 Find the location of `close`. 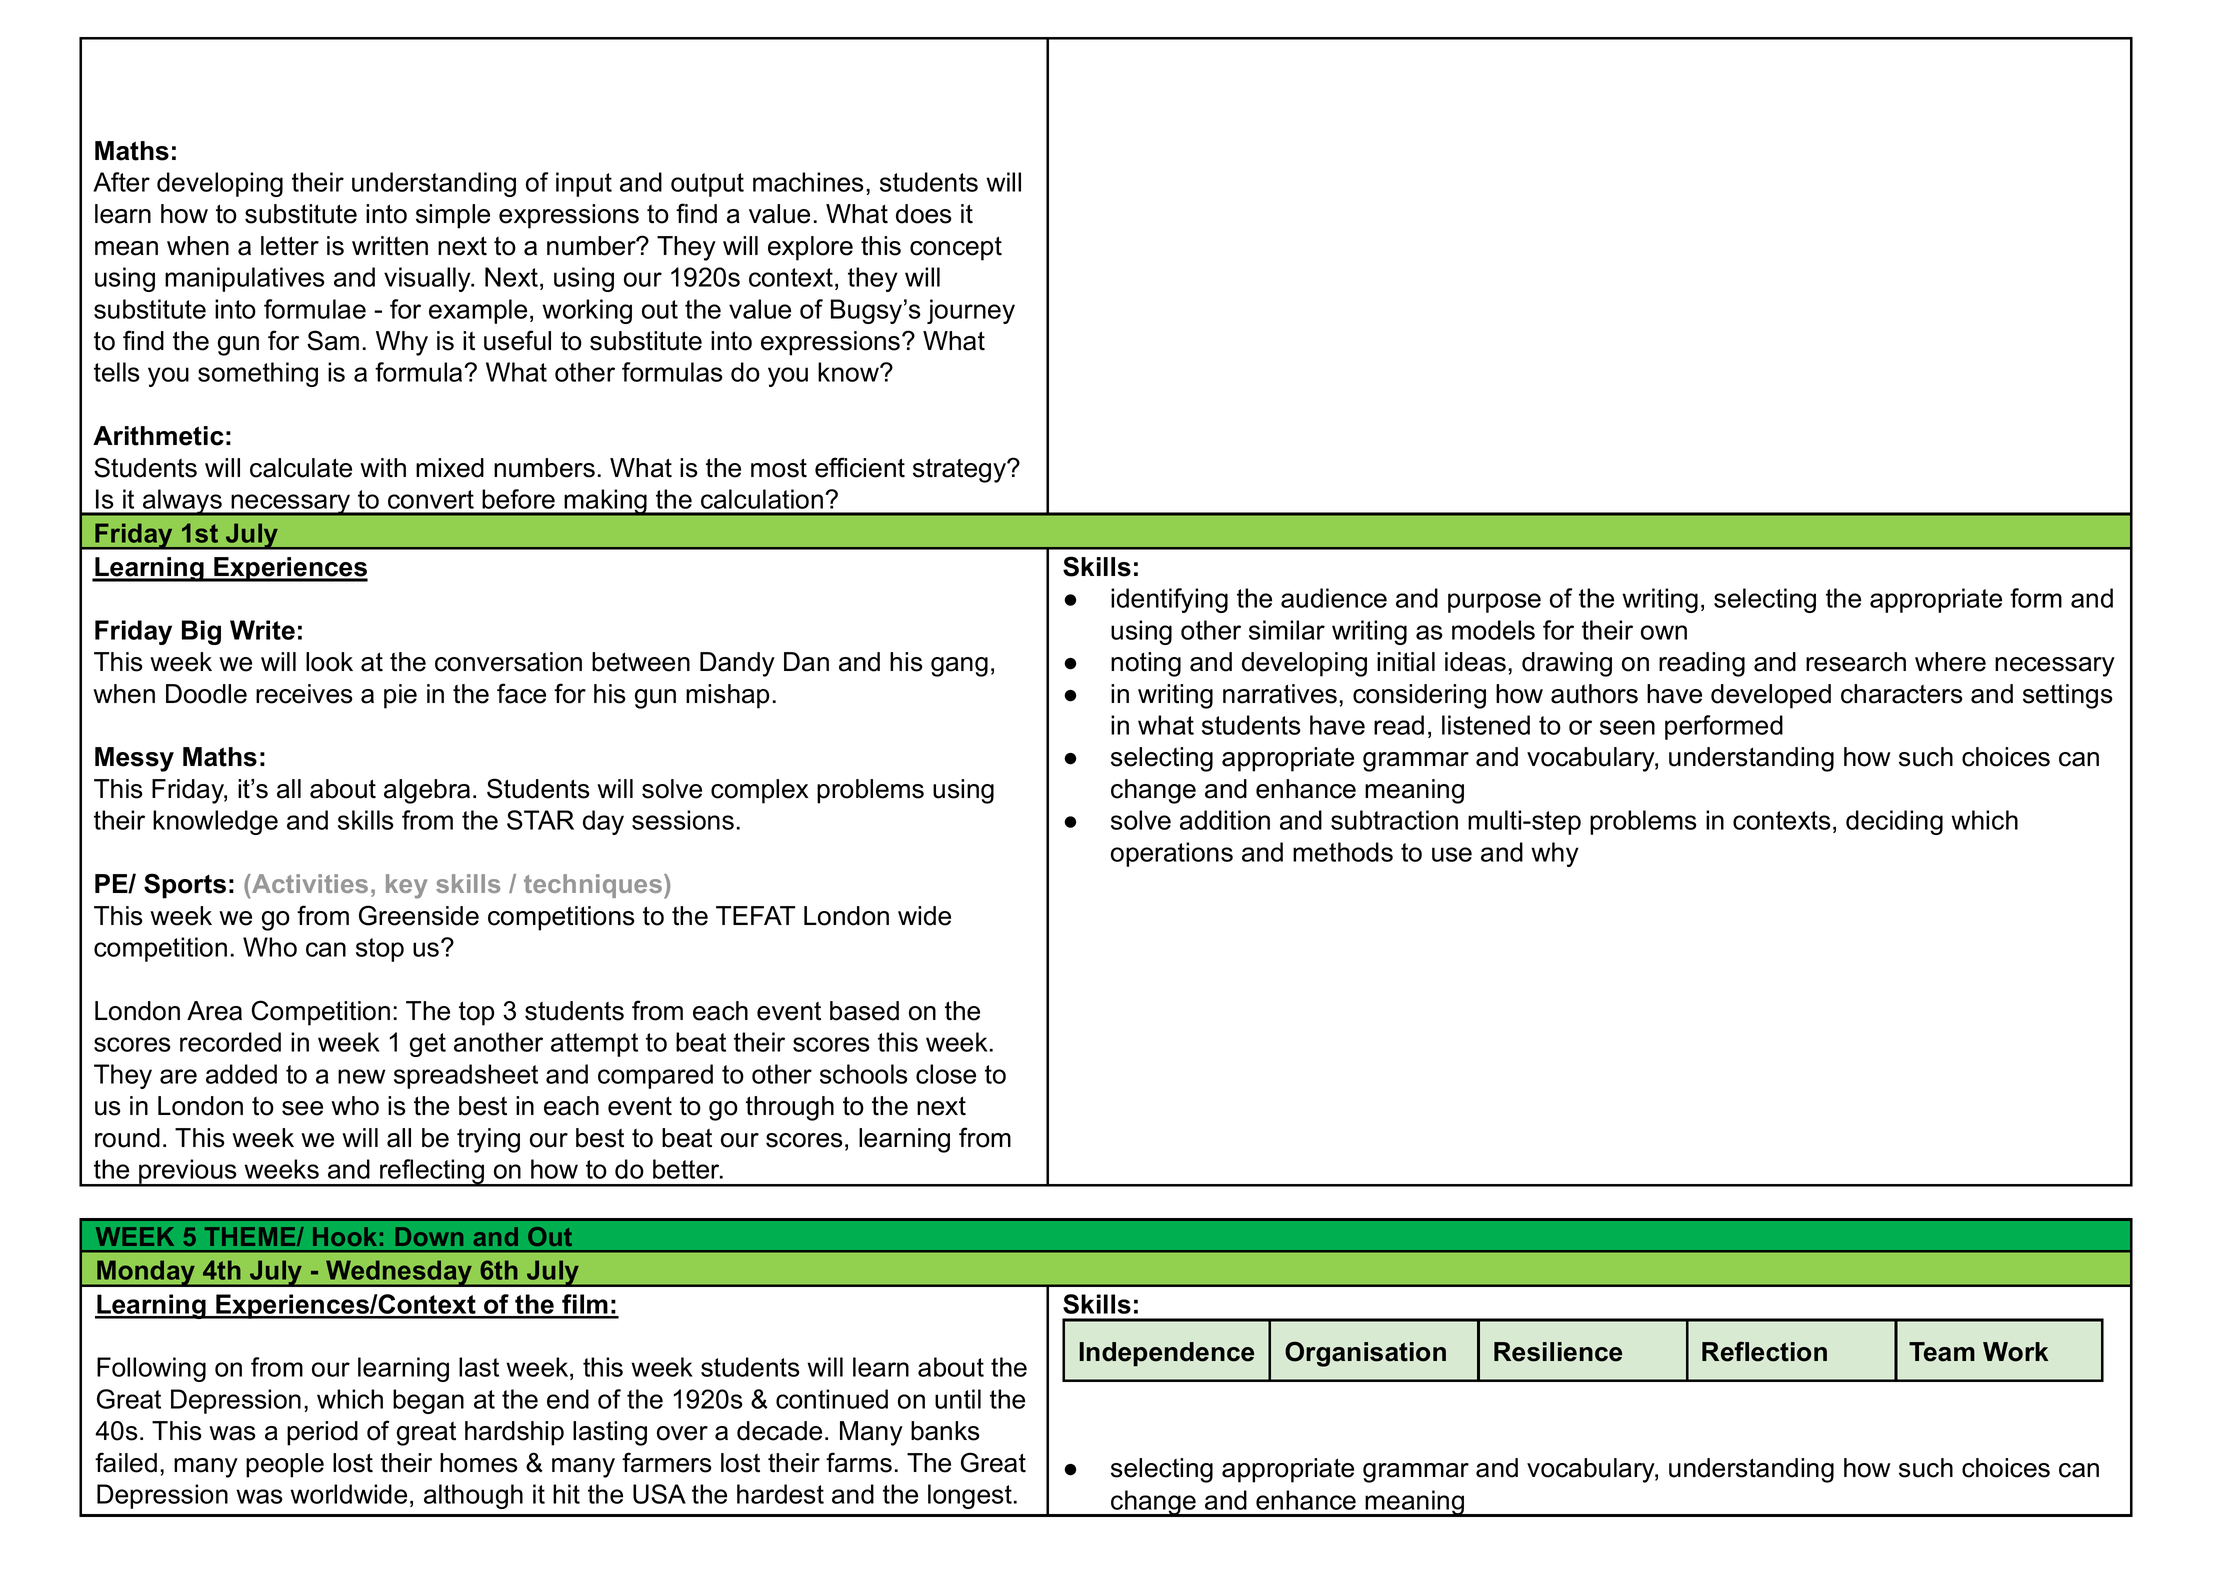

close is located at coordinates (946, 1074).
